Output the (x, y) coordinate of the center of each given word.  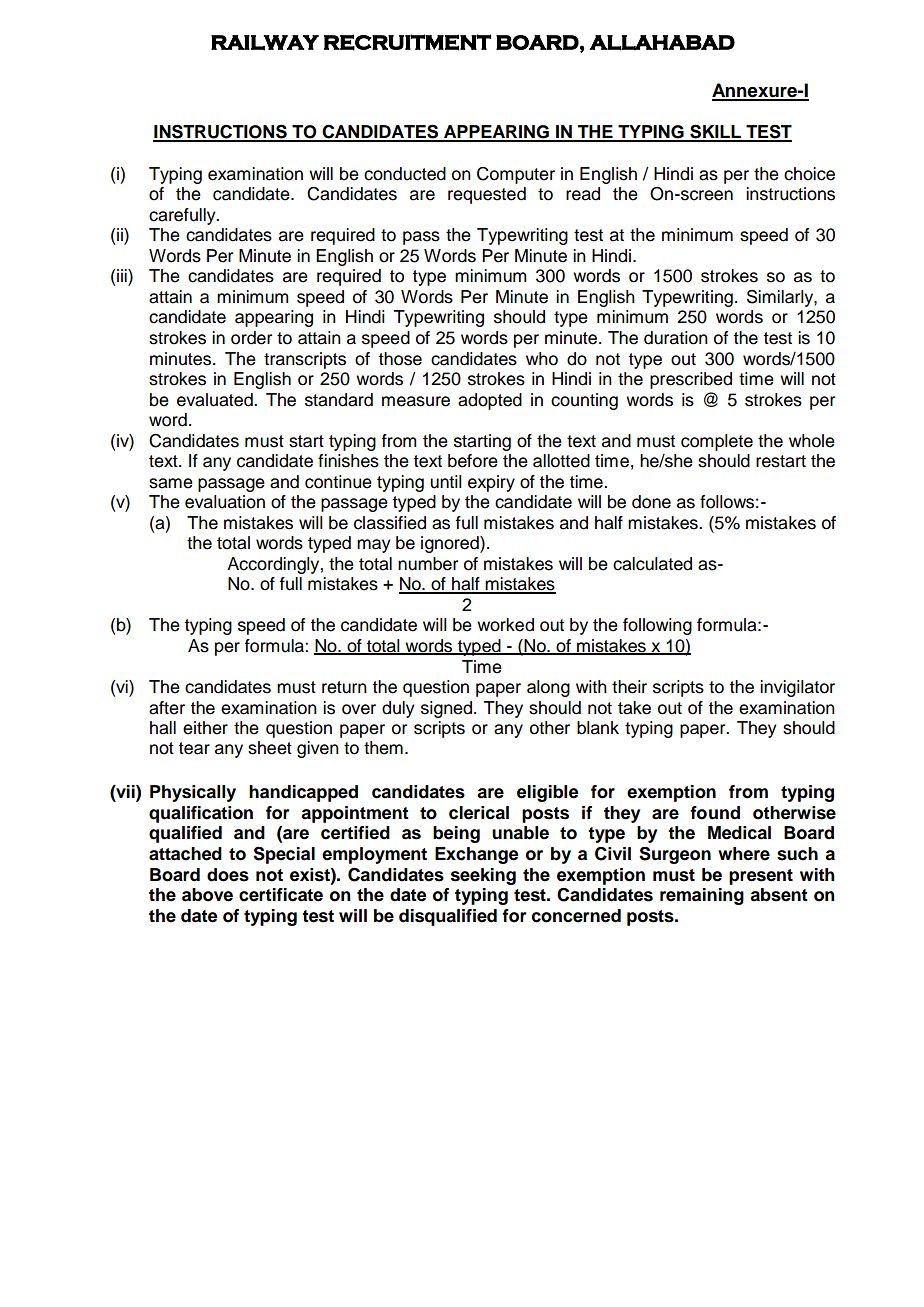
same (171, 483)
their (629, 687)
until (446, 482)
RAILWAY (265, 43)
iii (123, 277)
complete (717, 442)
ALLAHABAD (662, 43)
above (207, 895)
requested (487, 195)
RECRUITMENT (407, 42)
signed (446, 709)
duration (676, 338)
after (167, 708)
